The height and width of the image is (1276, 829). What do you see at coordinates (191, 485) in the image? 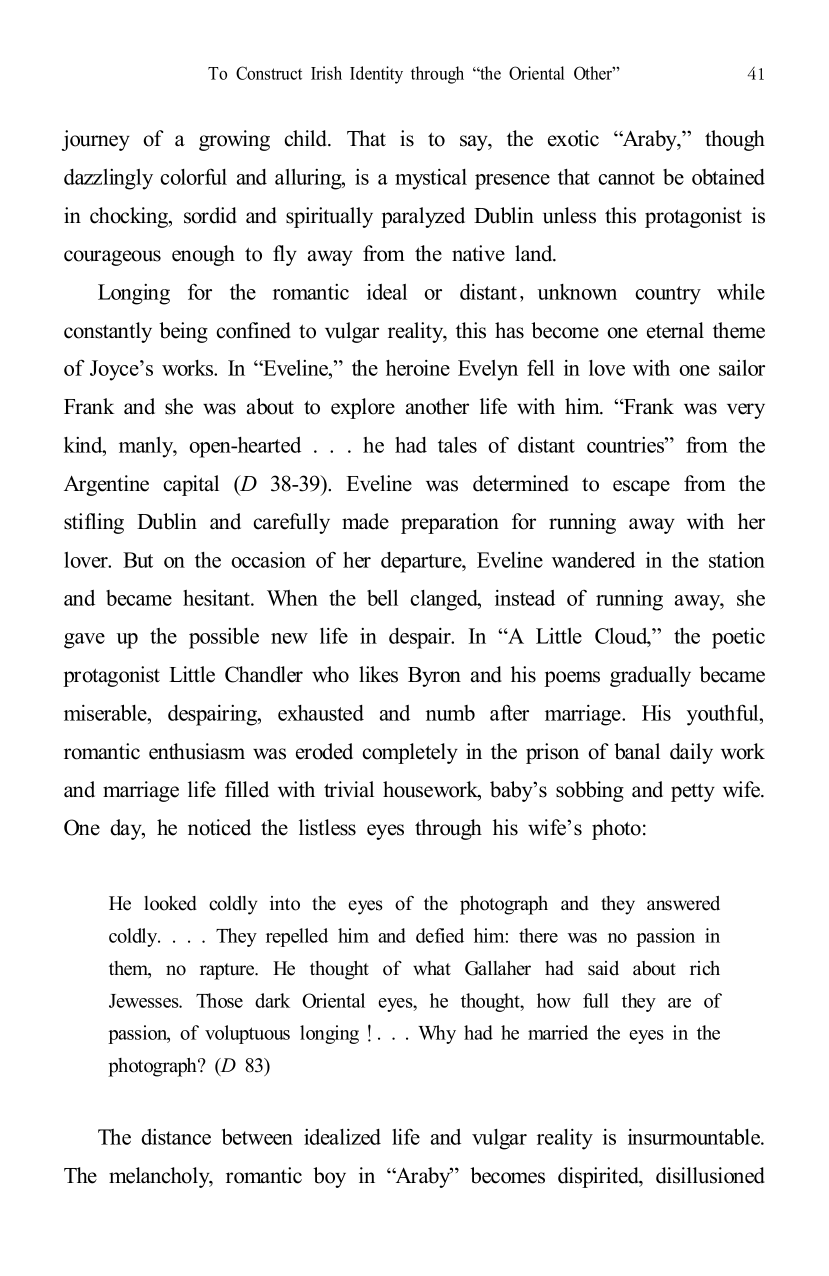
I see `capital` at bounding box center [191, 485].
